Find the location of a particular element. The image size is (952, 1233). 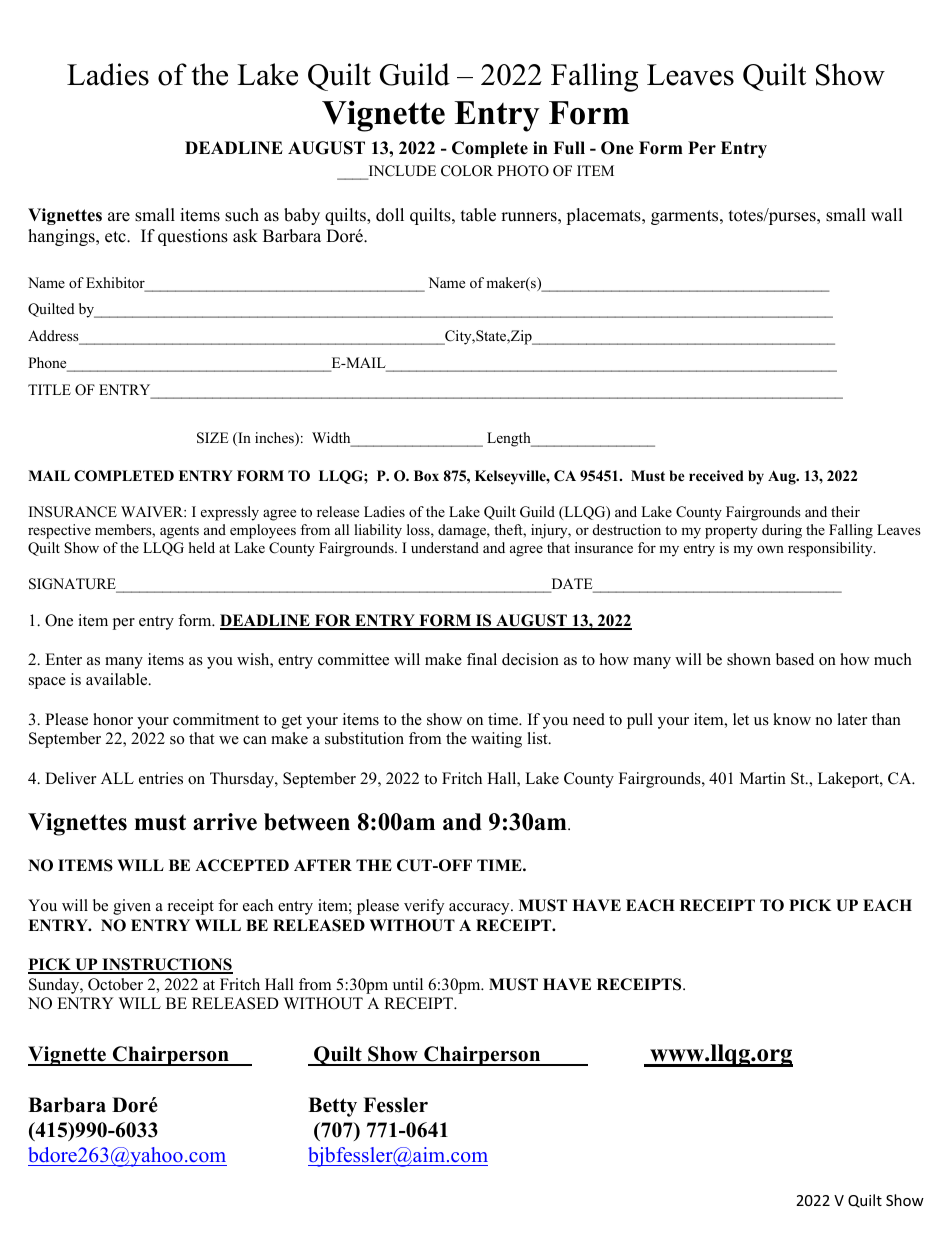

COLOR is located at coordinates (467, 171).
